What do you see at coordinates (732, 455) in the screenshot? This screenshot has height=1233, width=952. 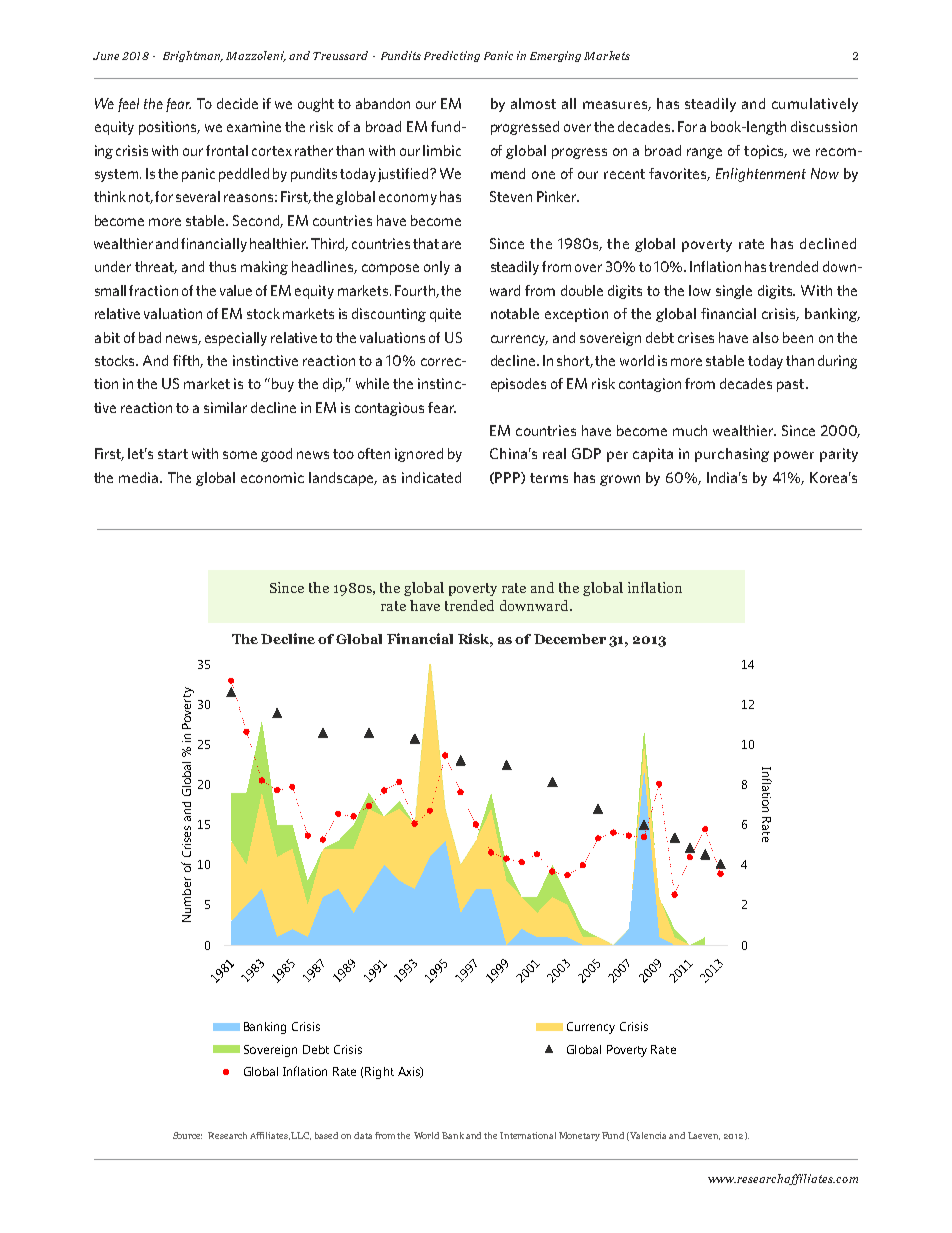 I see `purchasing` at bounding box center [732, 455].
